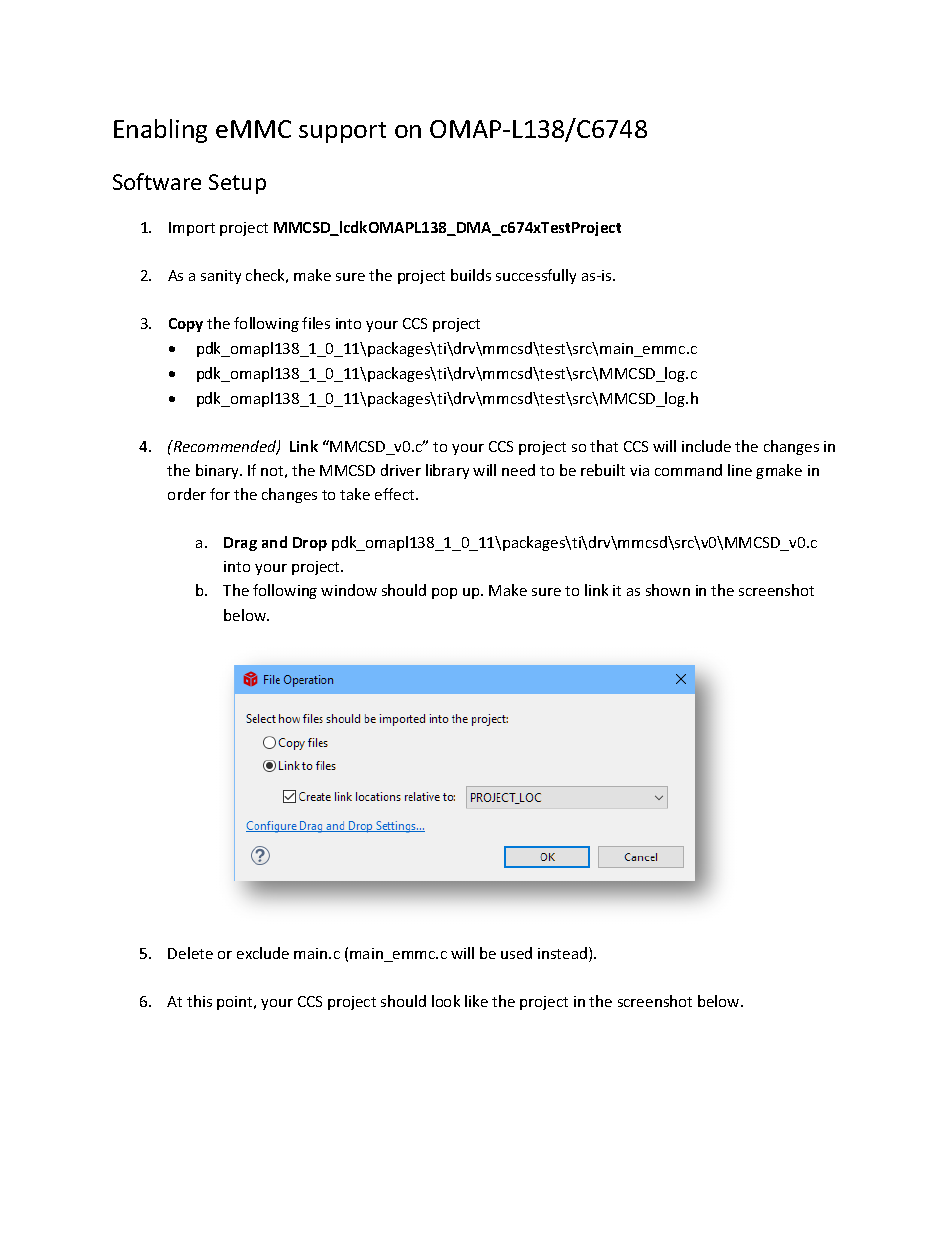 The image size is (952, 1233). Describe the element at coordinates (237, 184) in the screenshot. I see `Setup` at that location.
